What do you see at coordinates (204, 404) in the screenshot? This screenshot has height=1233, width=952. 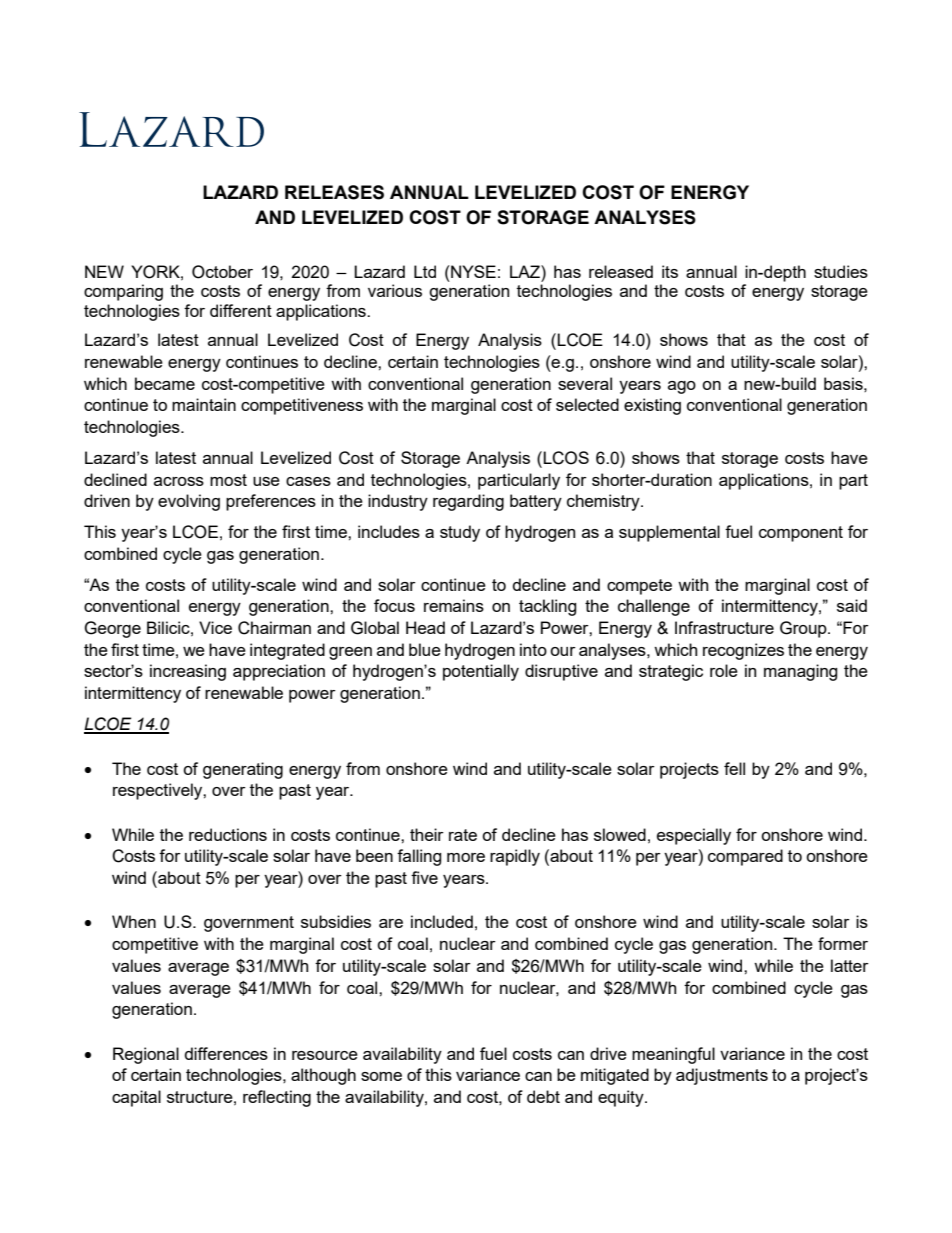 I see `maintain` at bounding box center [204, 404].
